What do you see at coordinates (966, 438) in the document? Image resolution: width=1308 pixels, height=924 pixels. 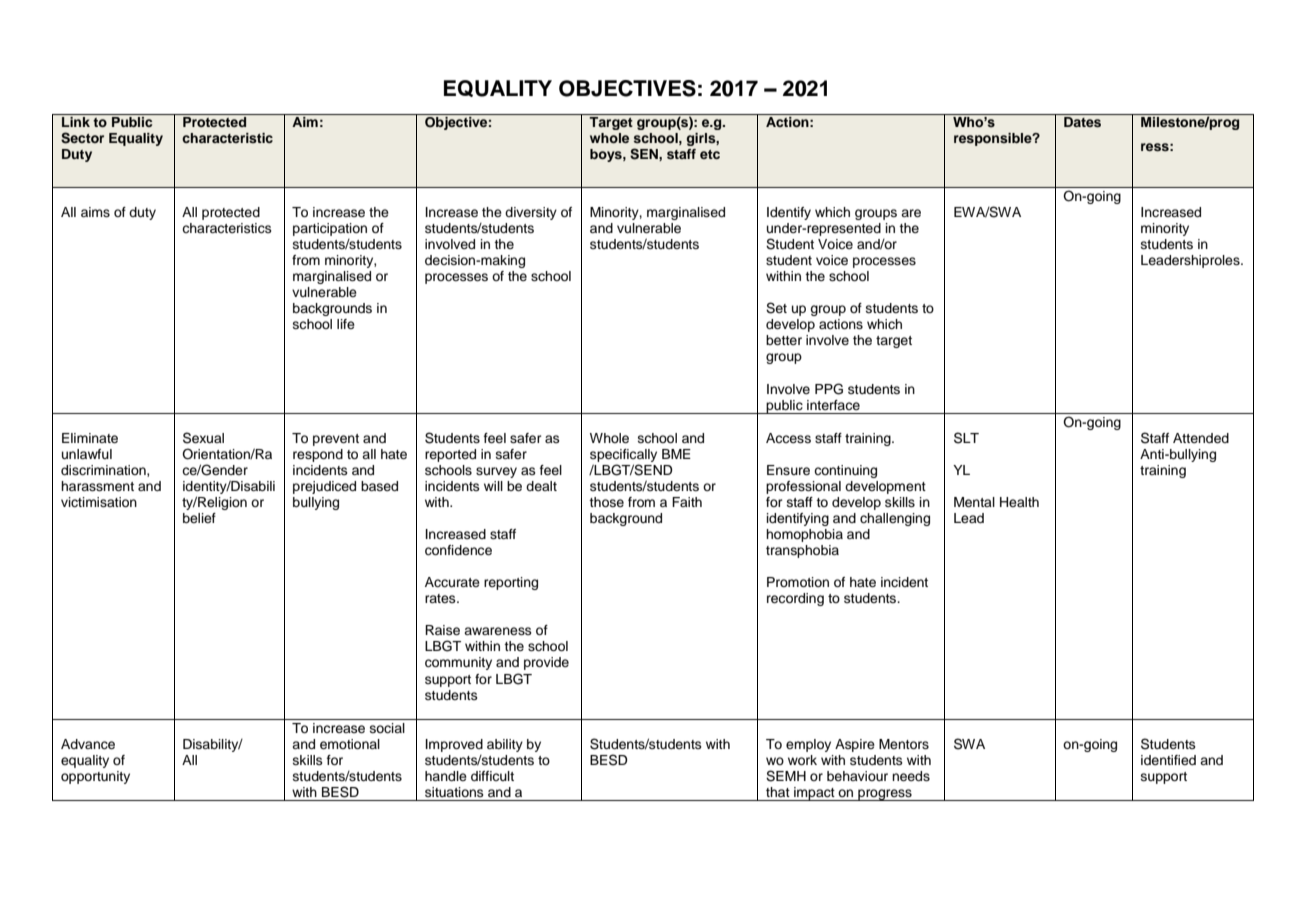 I see `SLT` at bounding box center [966, 438].
